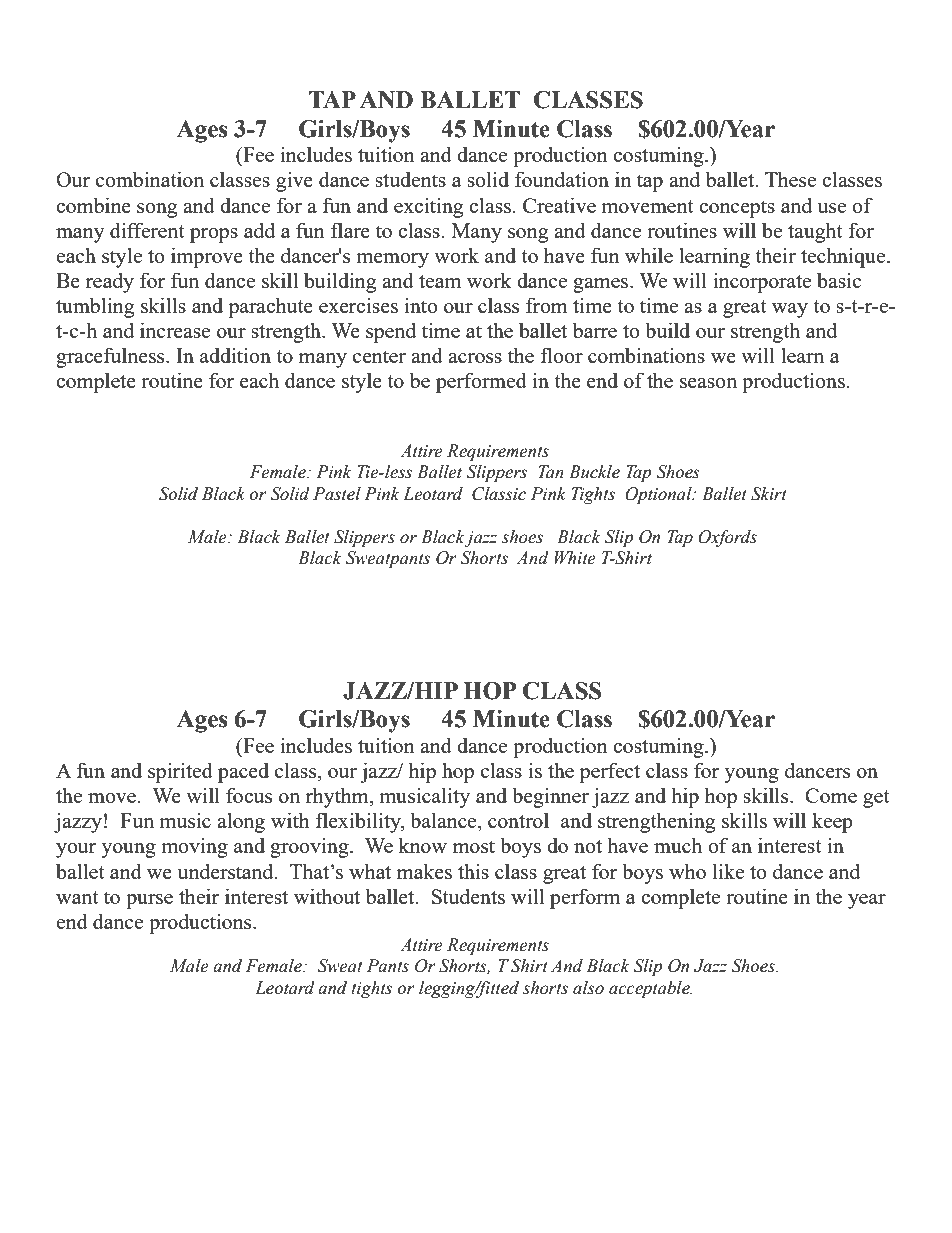  I want to click on also, so click(588, 988).
